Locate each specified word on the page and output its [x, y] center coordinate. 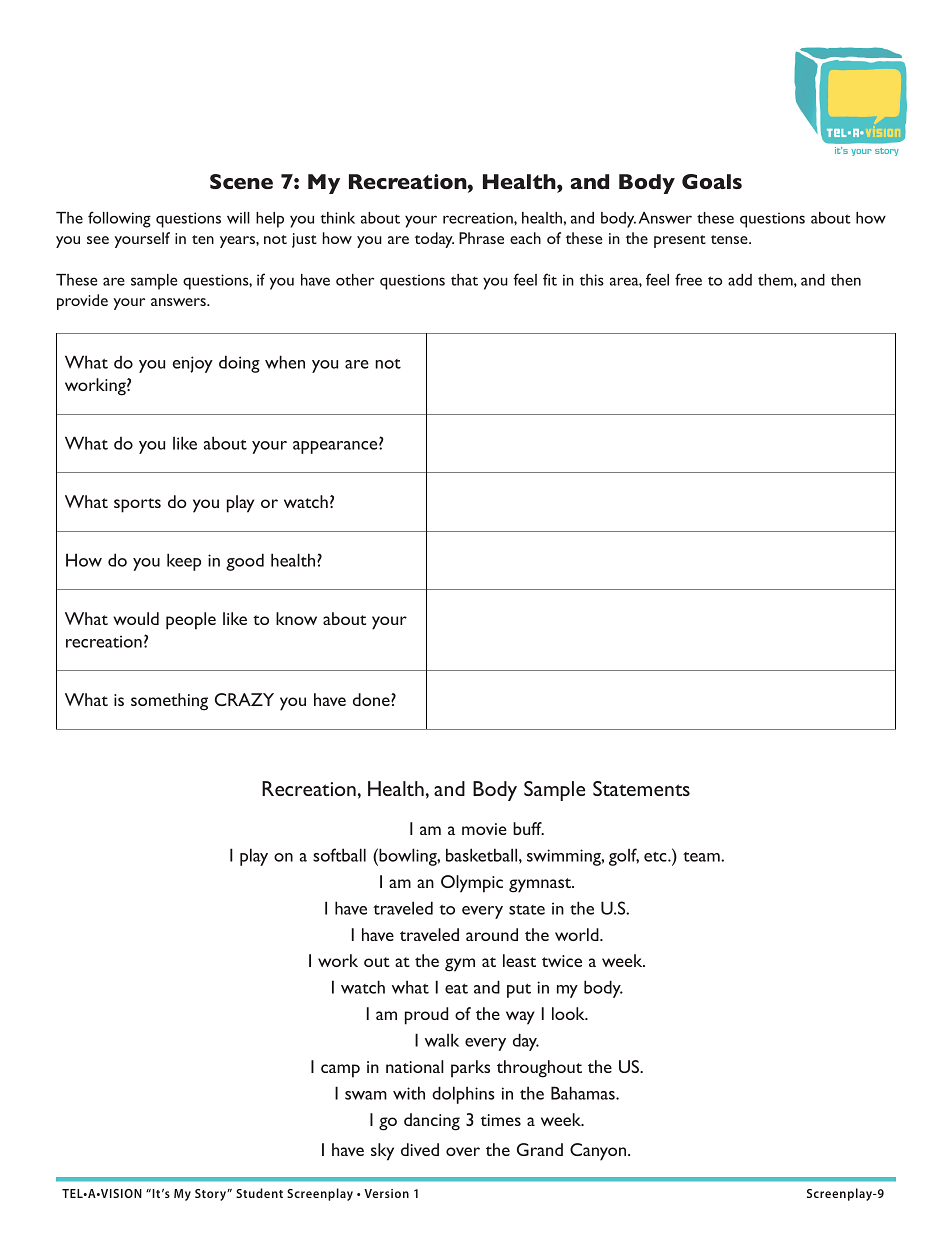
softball [339, 855]
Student [259, 1193]
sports [137, 505]
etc [656, 857]
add [740, 280]
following [119, 219]
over [463, 1151]
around [492, 934]
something [169, 702]
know [296, 618]
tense [730, 239]
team [702, 857]
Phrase [481, 238]
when [285, 362]
